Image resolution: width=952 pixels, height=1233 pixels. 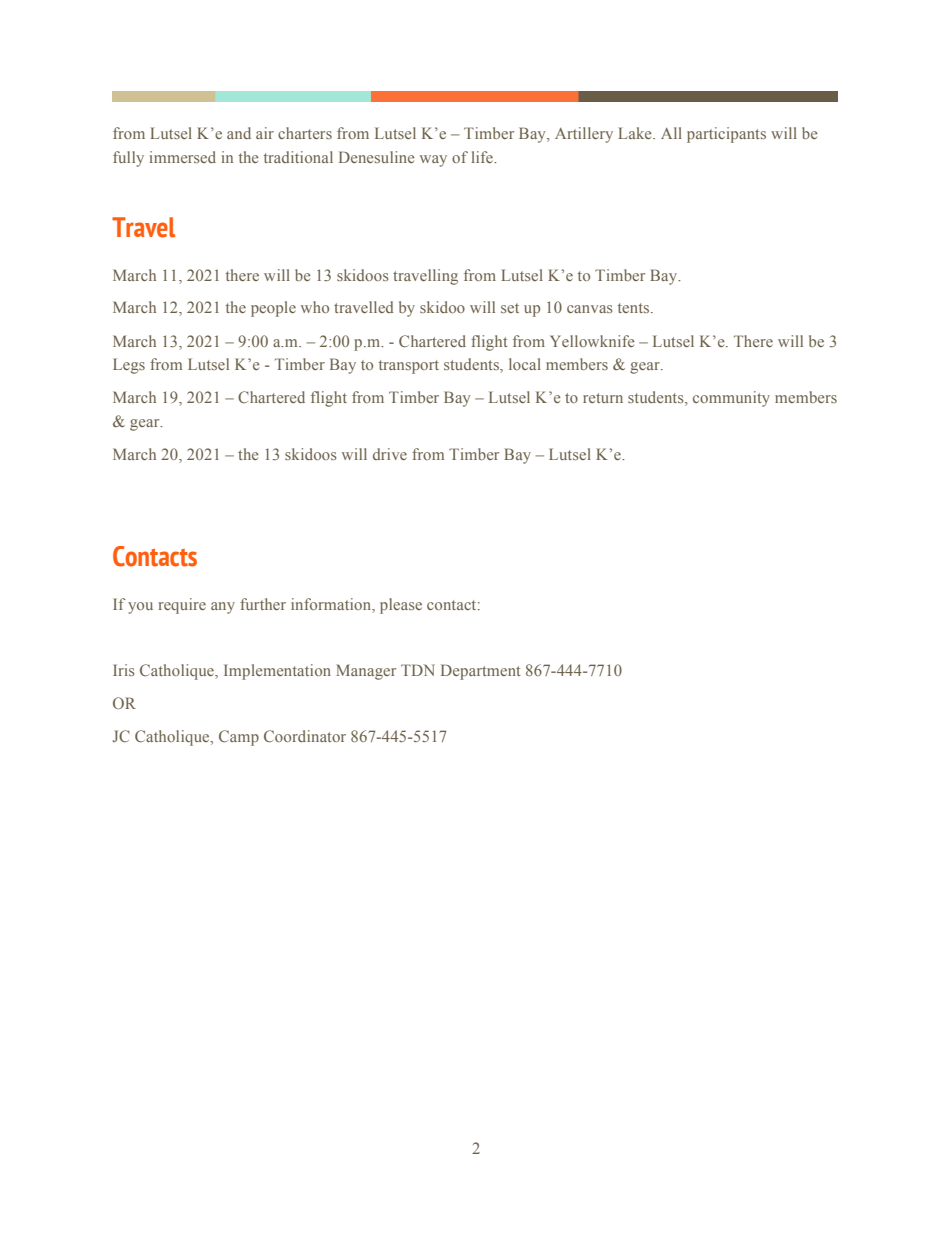 What do you see at coordinates (671, 133) in the page?
I see `All` at bounding box center [671, 133].
